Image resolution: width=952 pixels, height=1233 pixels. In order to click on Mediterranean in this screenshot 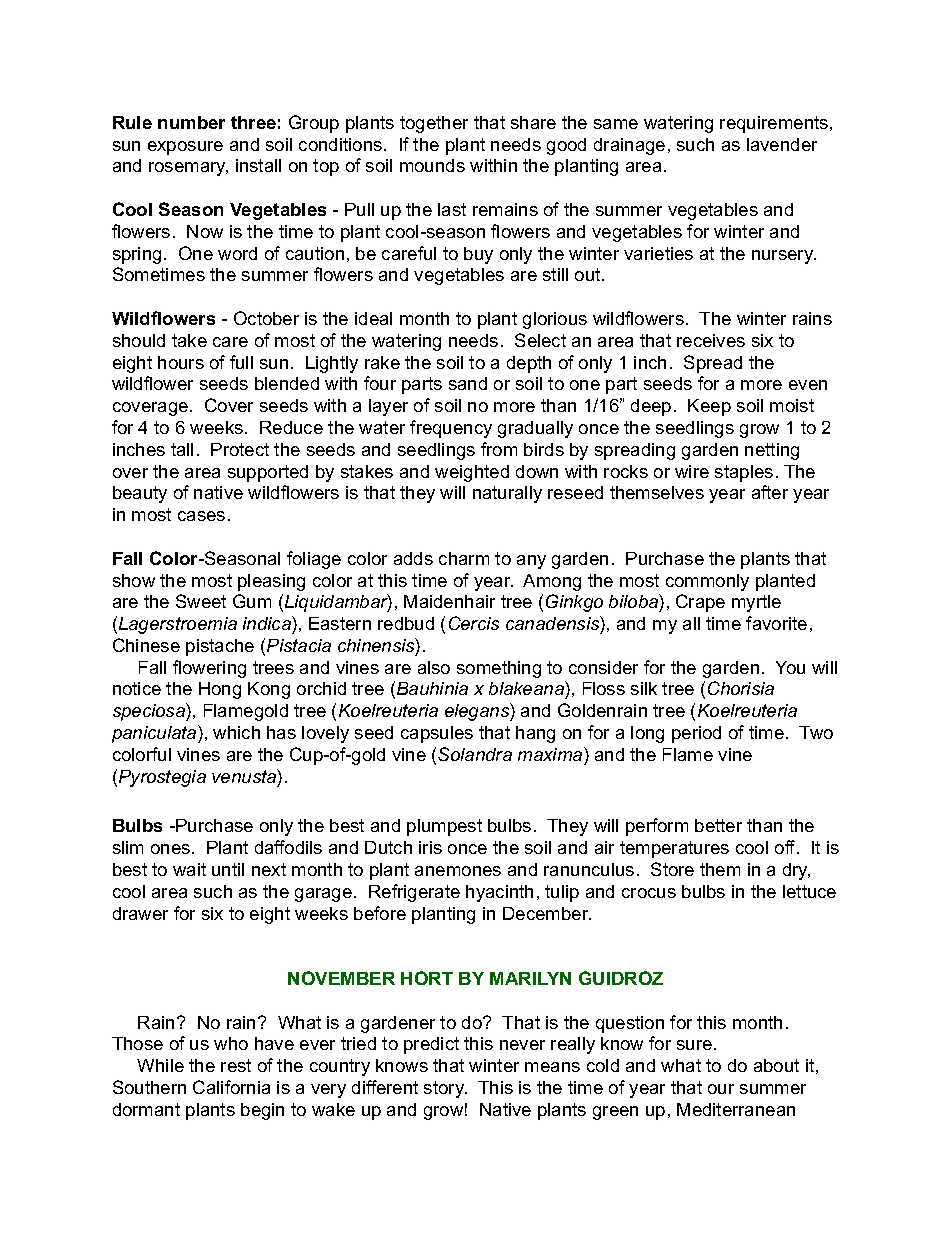, I will do `click(736, 1109)`.
